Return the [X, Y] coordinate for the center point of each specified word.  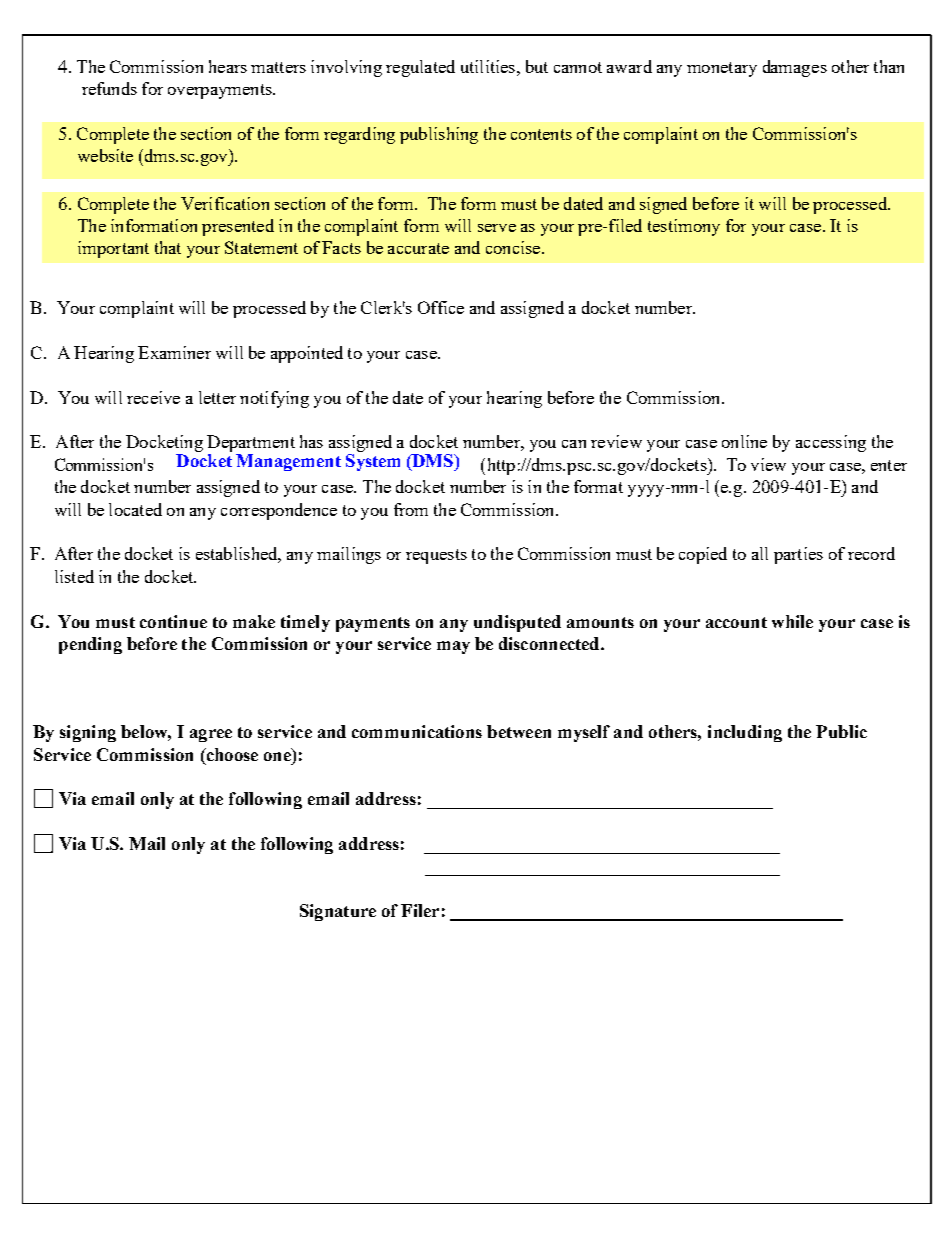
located [135, 509]
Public [841, 731]
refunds [109, 88]
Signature [338, 912]
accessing [831, 443]
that [168, 247]
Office [441, 307]
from [411, 509]
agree [211, 735]
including [745, 733]
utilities [489, 66]
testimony [684, 227]
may [453, 647]
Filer [420, 910]
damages [795, 68]
